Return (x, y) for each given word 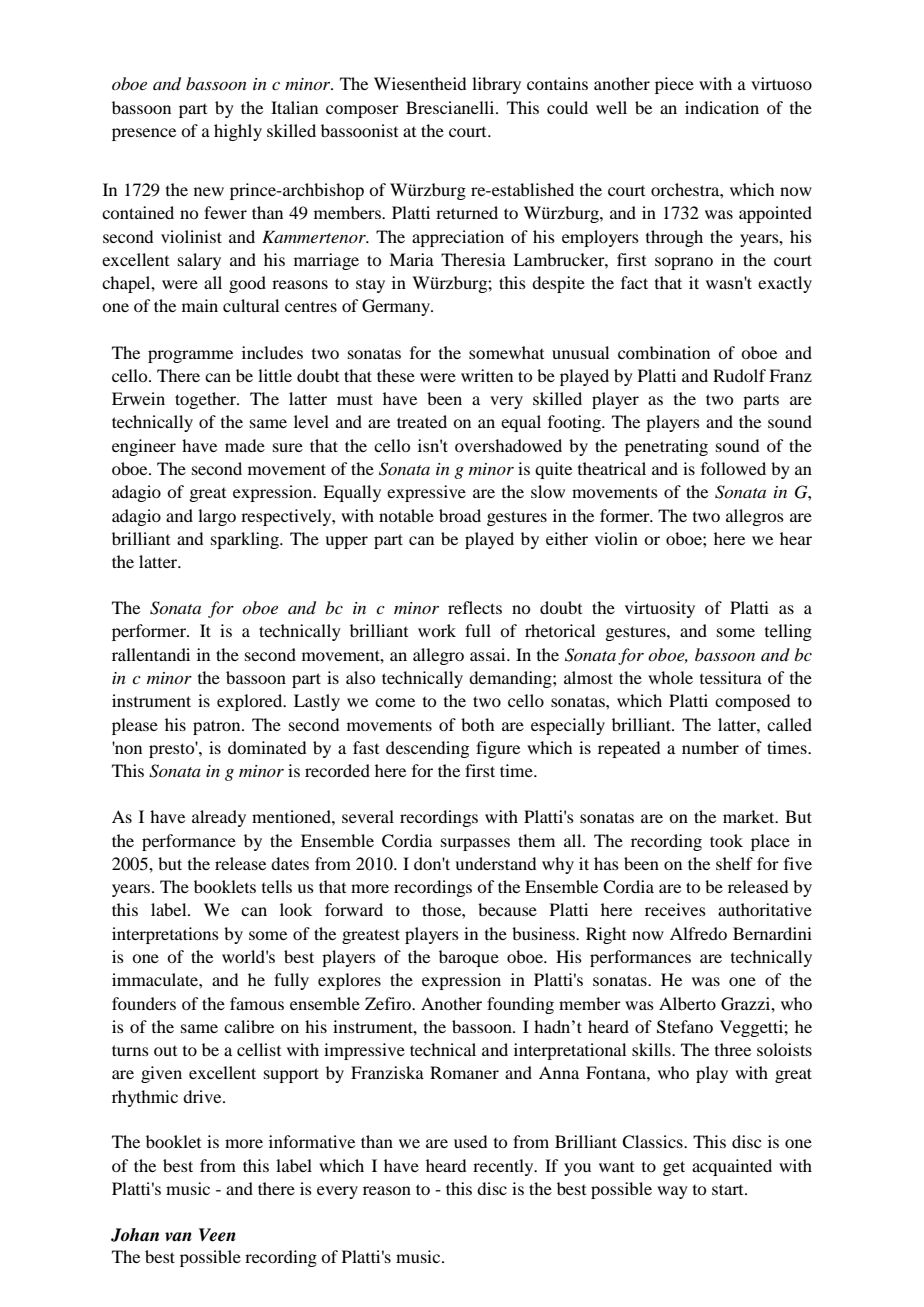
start (729, 1189)
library (496, 85)
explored (251, 702)
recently (504, 1167)
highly (238, 132)
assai (489, 654)
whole (670, 677)
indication (722, 107)
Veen (217, 1235)
